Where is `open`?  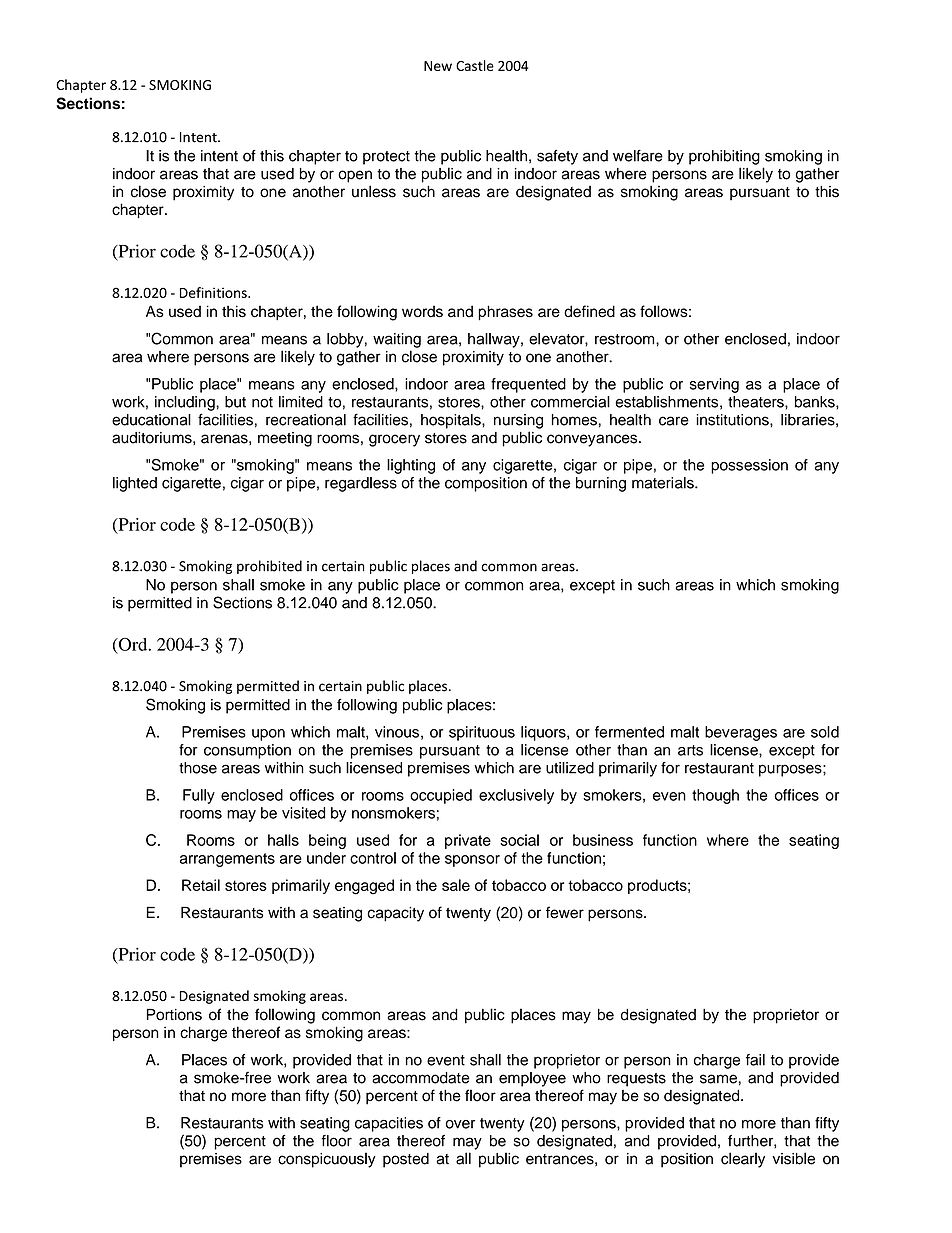
open is located at coordinates (355, 176).
